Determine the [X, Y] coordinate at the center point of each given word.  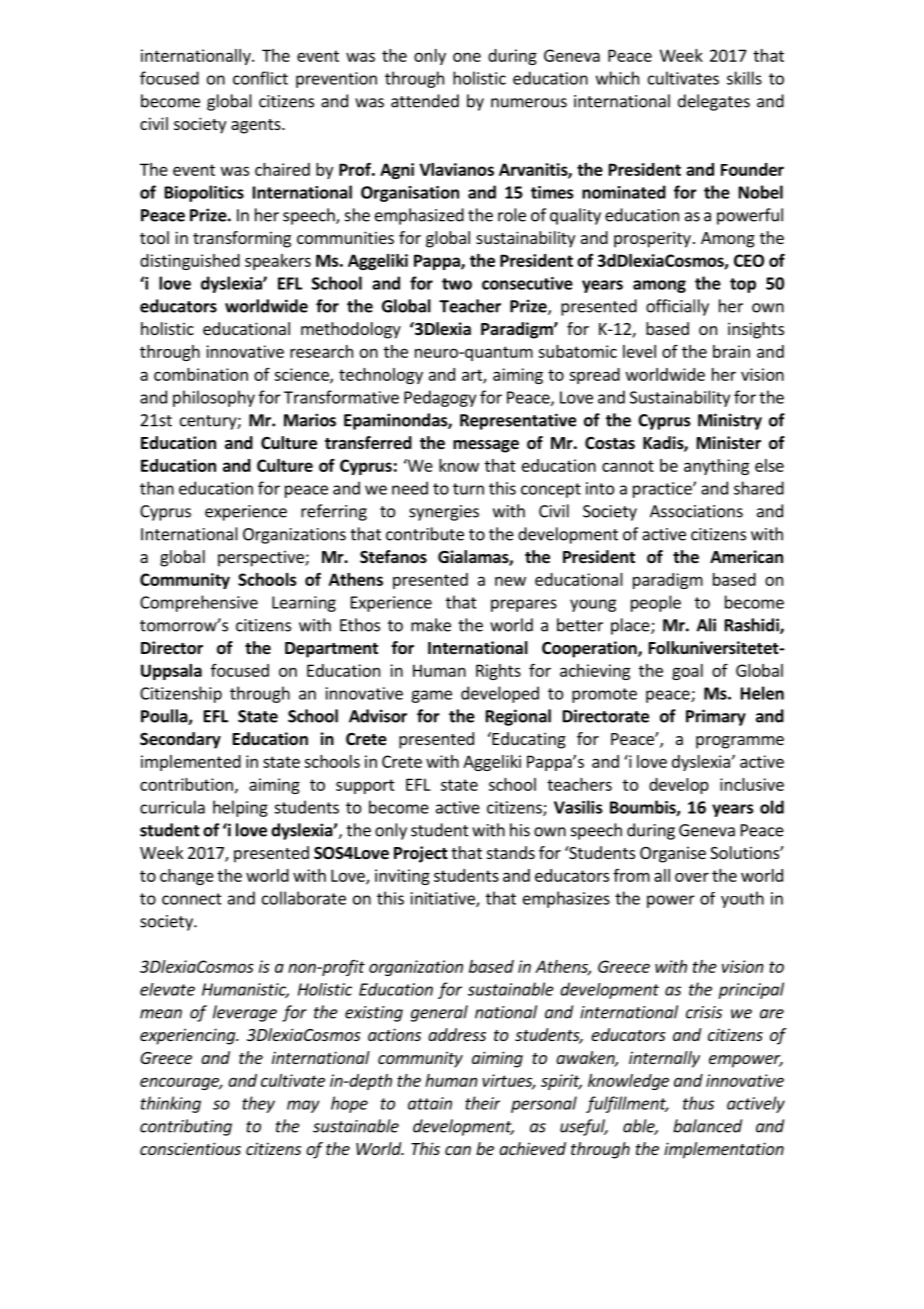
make [431, 625]
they [258, 1104]
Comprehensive [199, 603]
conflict [260, 78]
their [482, 1103]
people [656, 603]
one [467, 57]
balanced [707, 1126]
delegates [714, 102]
